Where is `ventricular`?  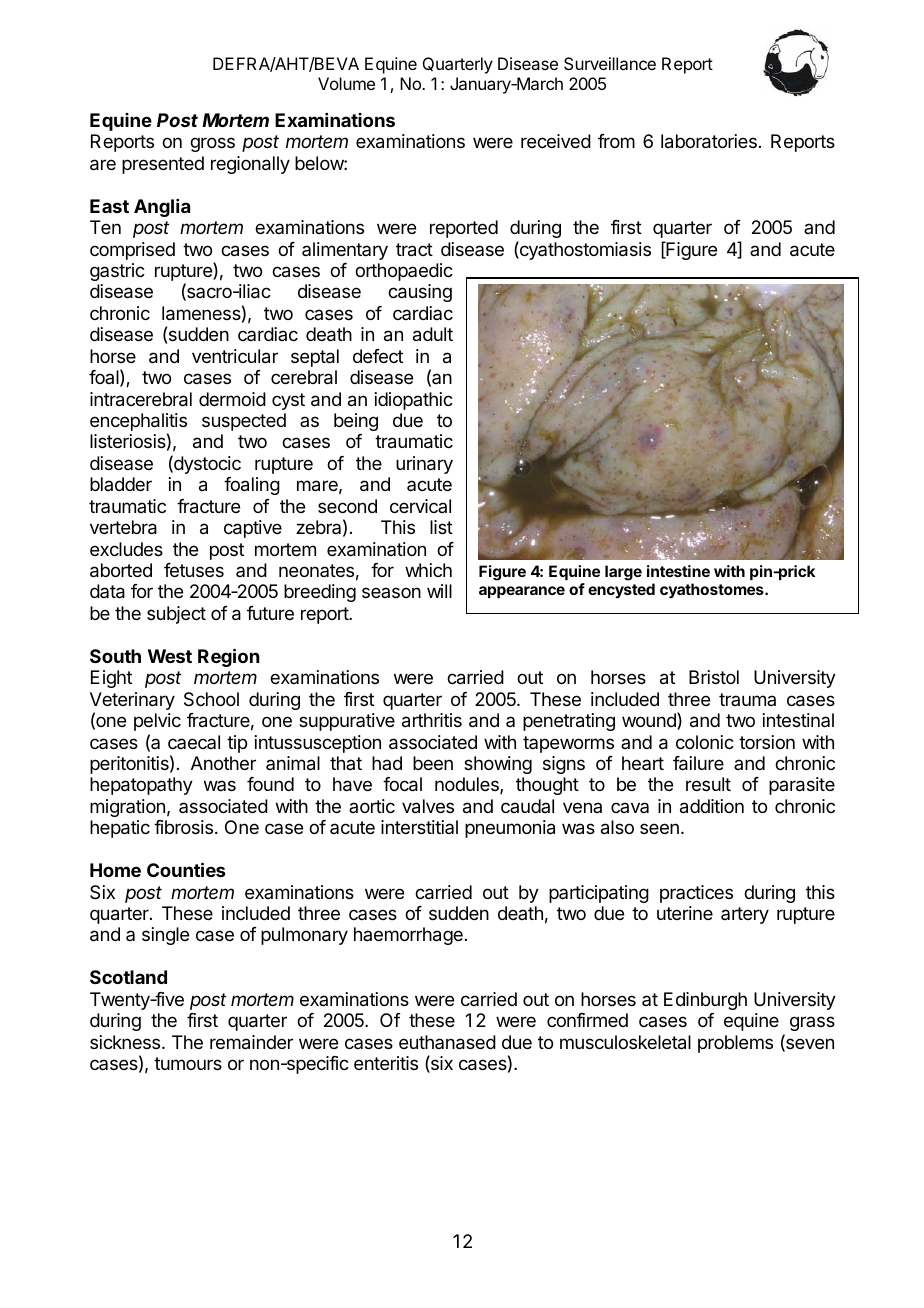 ventricular is located at coordinates (235, 356).
